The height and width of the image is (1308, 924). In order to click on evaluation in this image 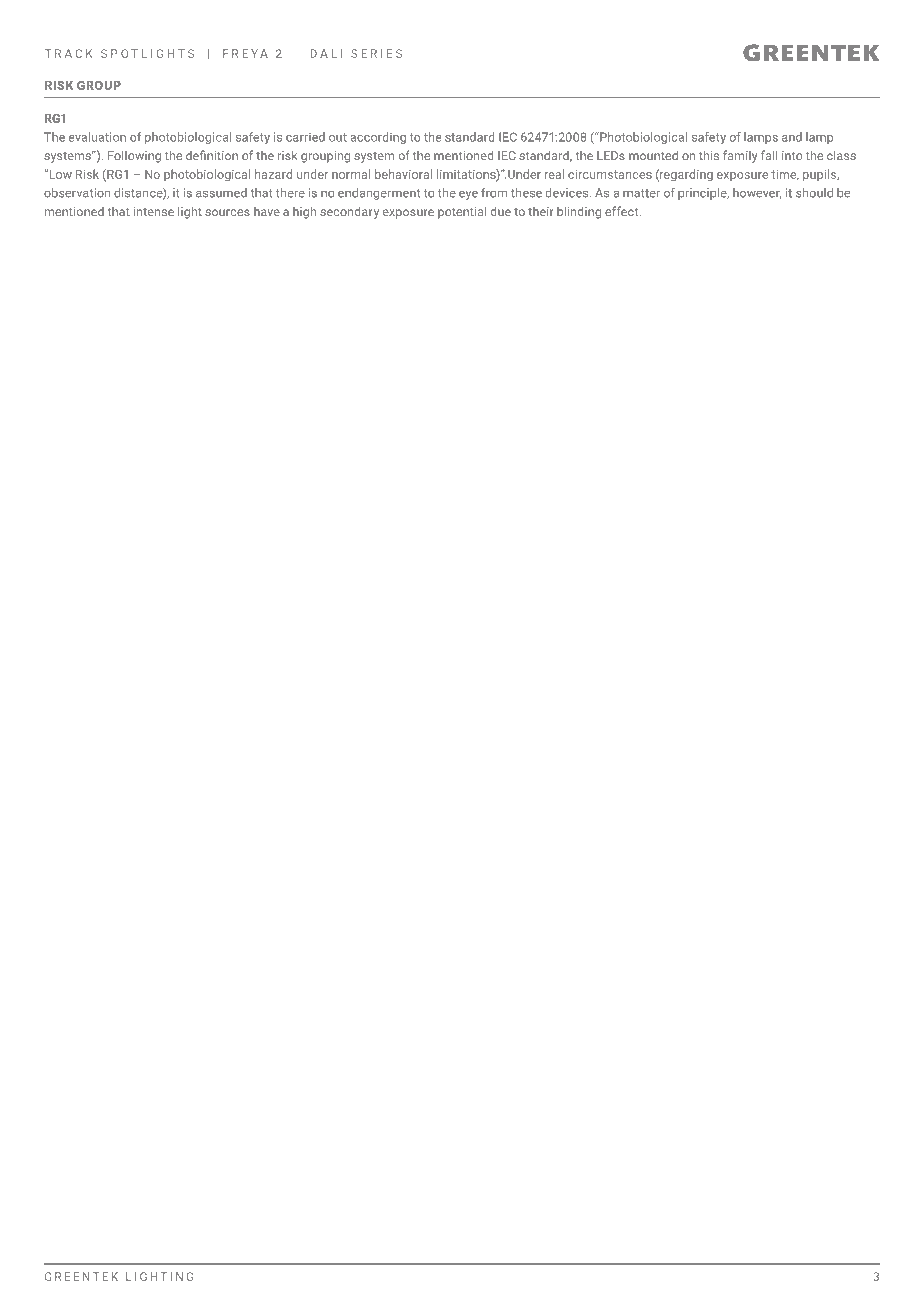, I will do `click(97, 137)`.
